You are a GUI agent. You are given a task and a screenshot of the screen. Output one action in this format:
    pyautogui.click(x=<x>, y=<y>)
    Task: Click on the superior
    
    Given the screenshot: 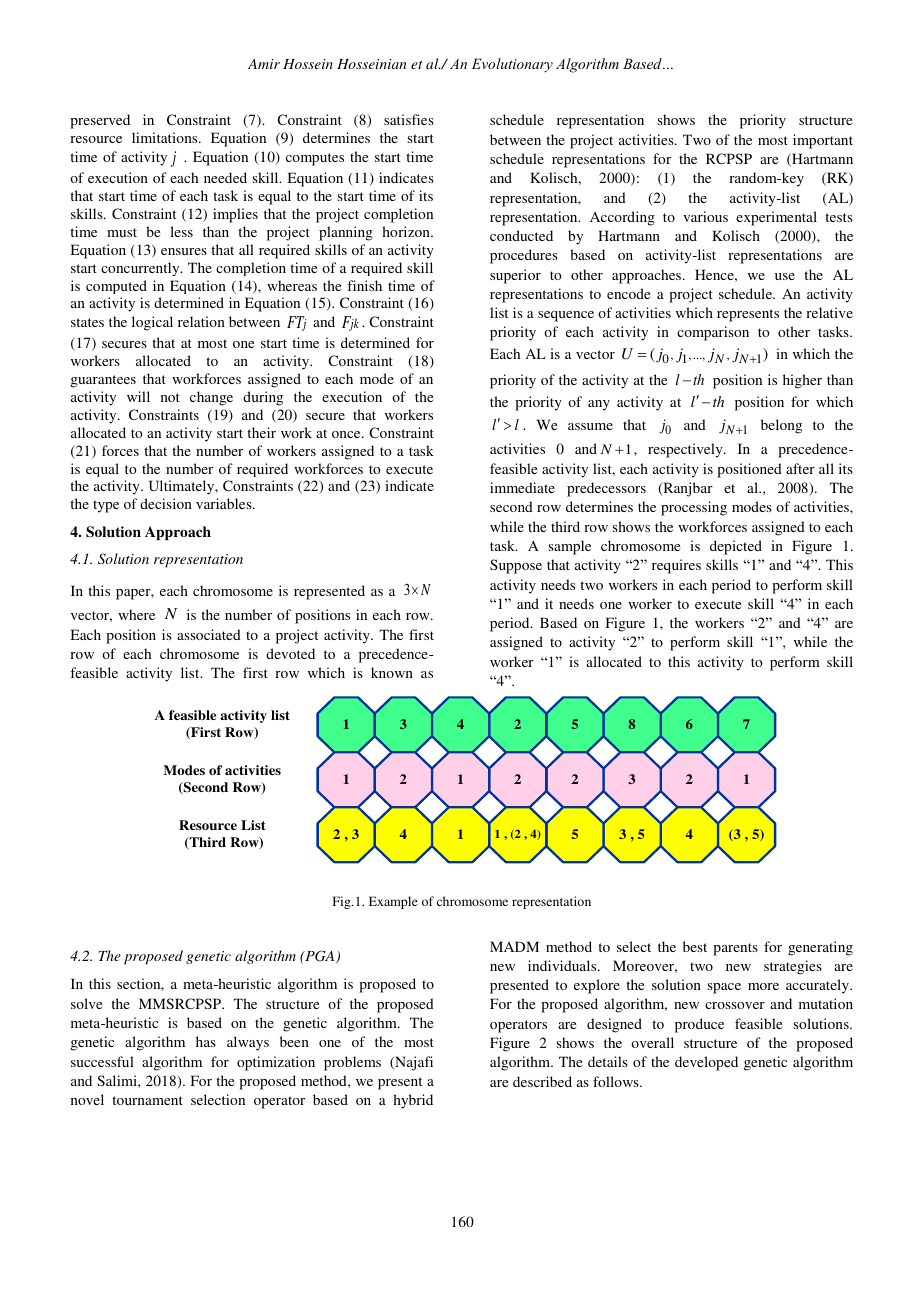 What is the action you would take?
    pyautogui.click(x=515, y=276)
